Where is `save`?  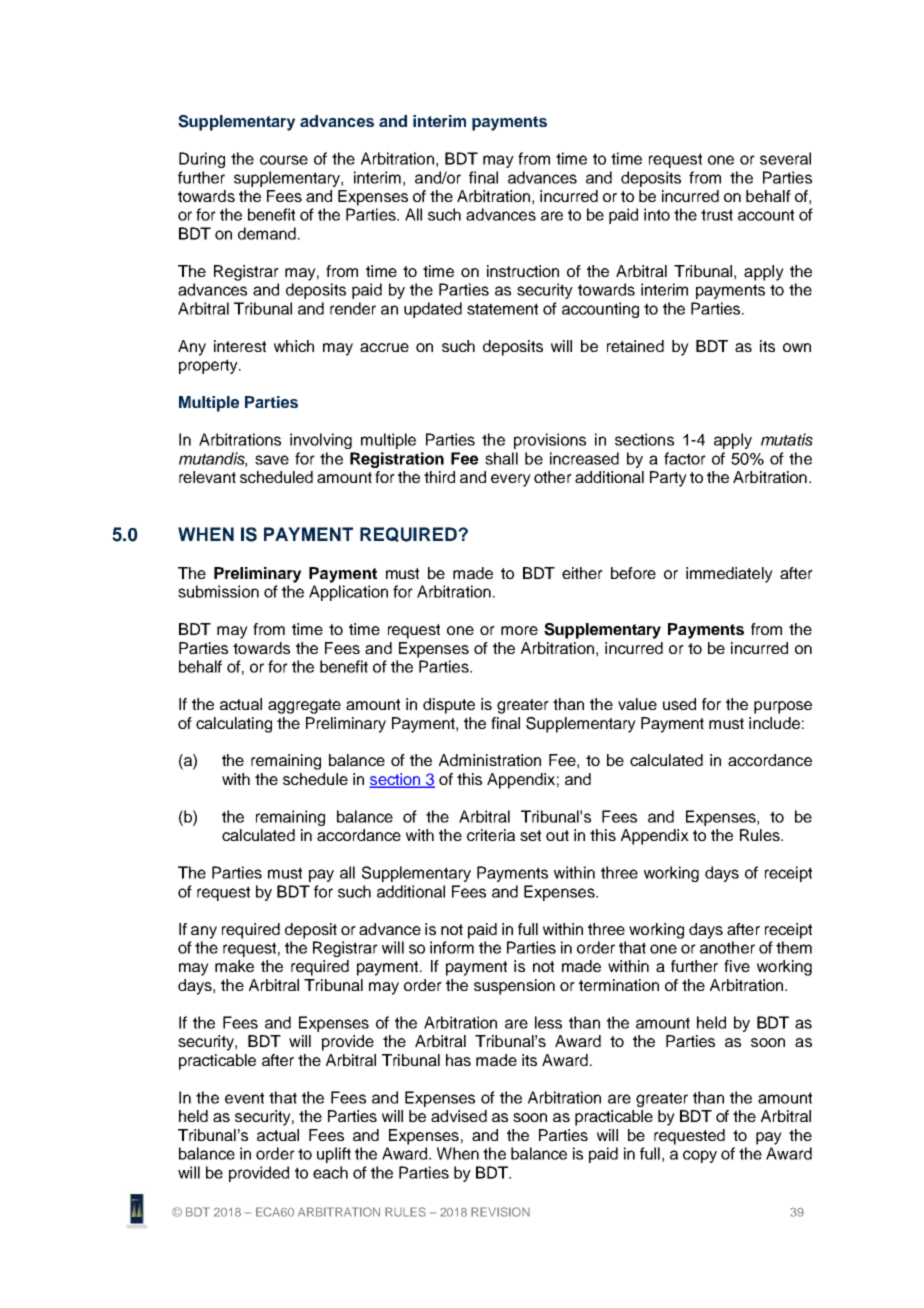
save is located at coordinates (272, 460).
